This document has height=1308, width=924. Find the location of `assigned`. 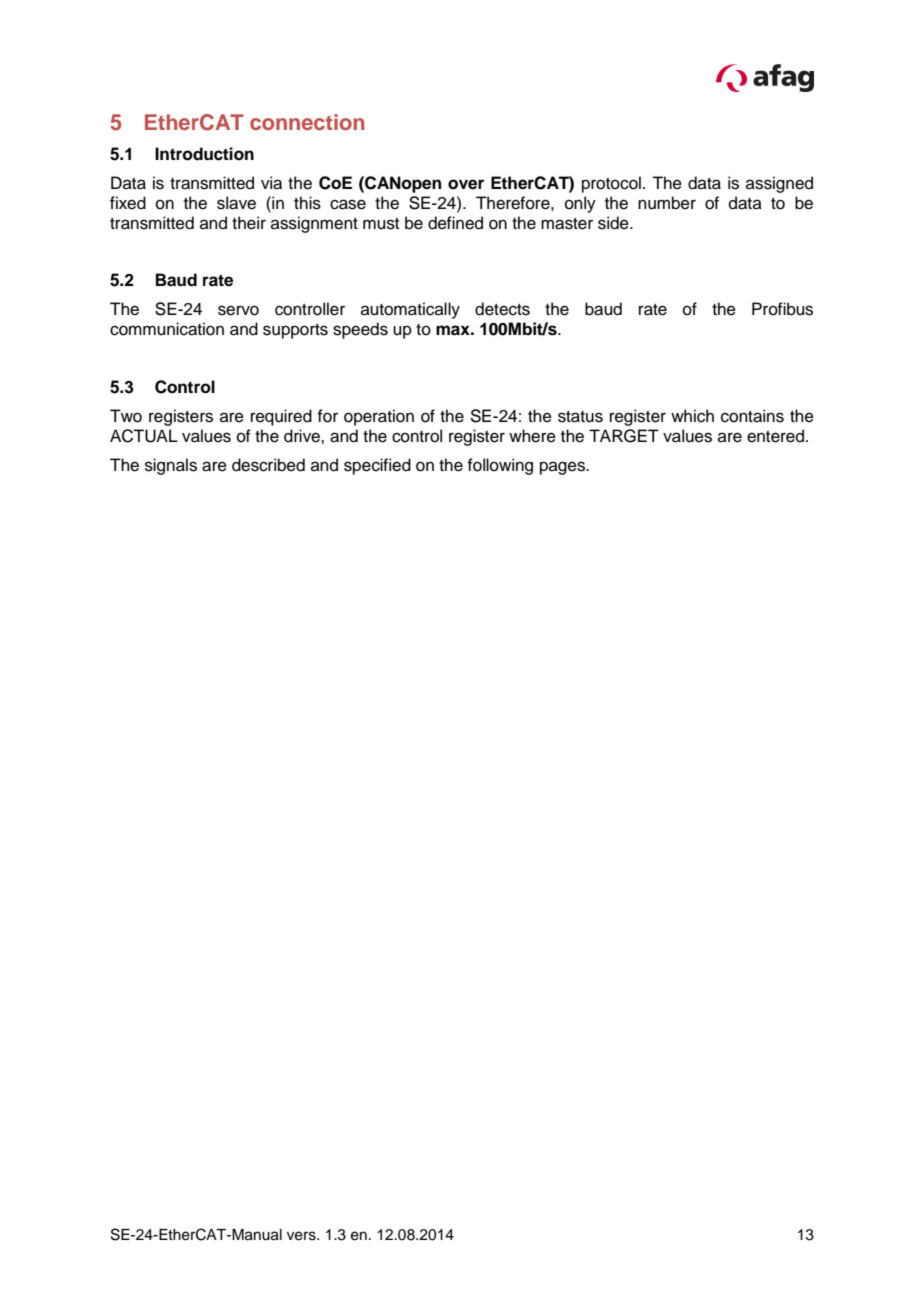

assigned is located at coordinates (779, 184).
